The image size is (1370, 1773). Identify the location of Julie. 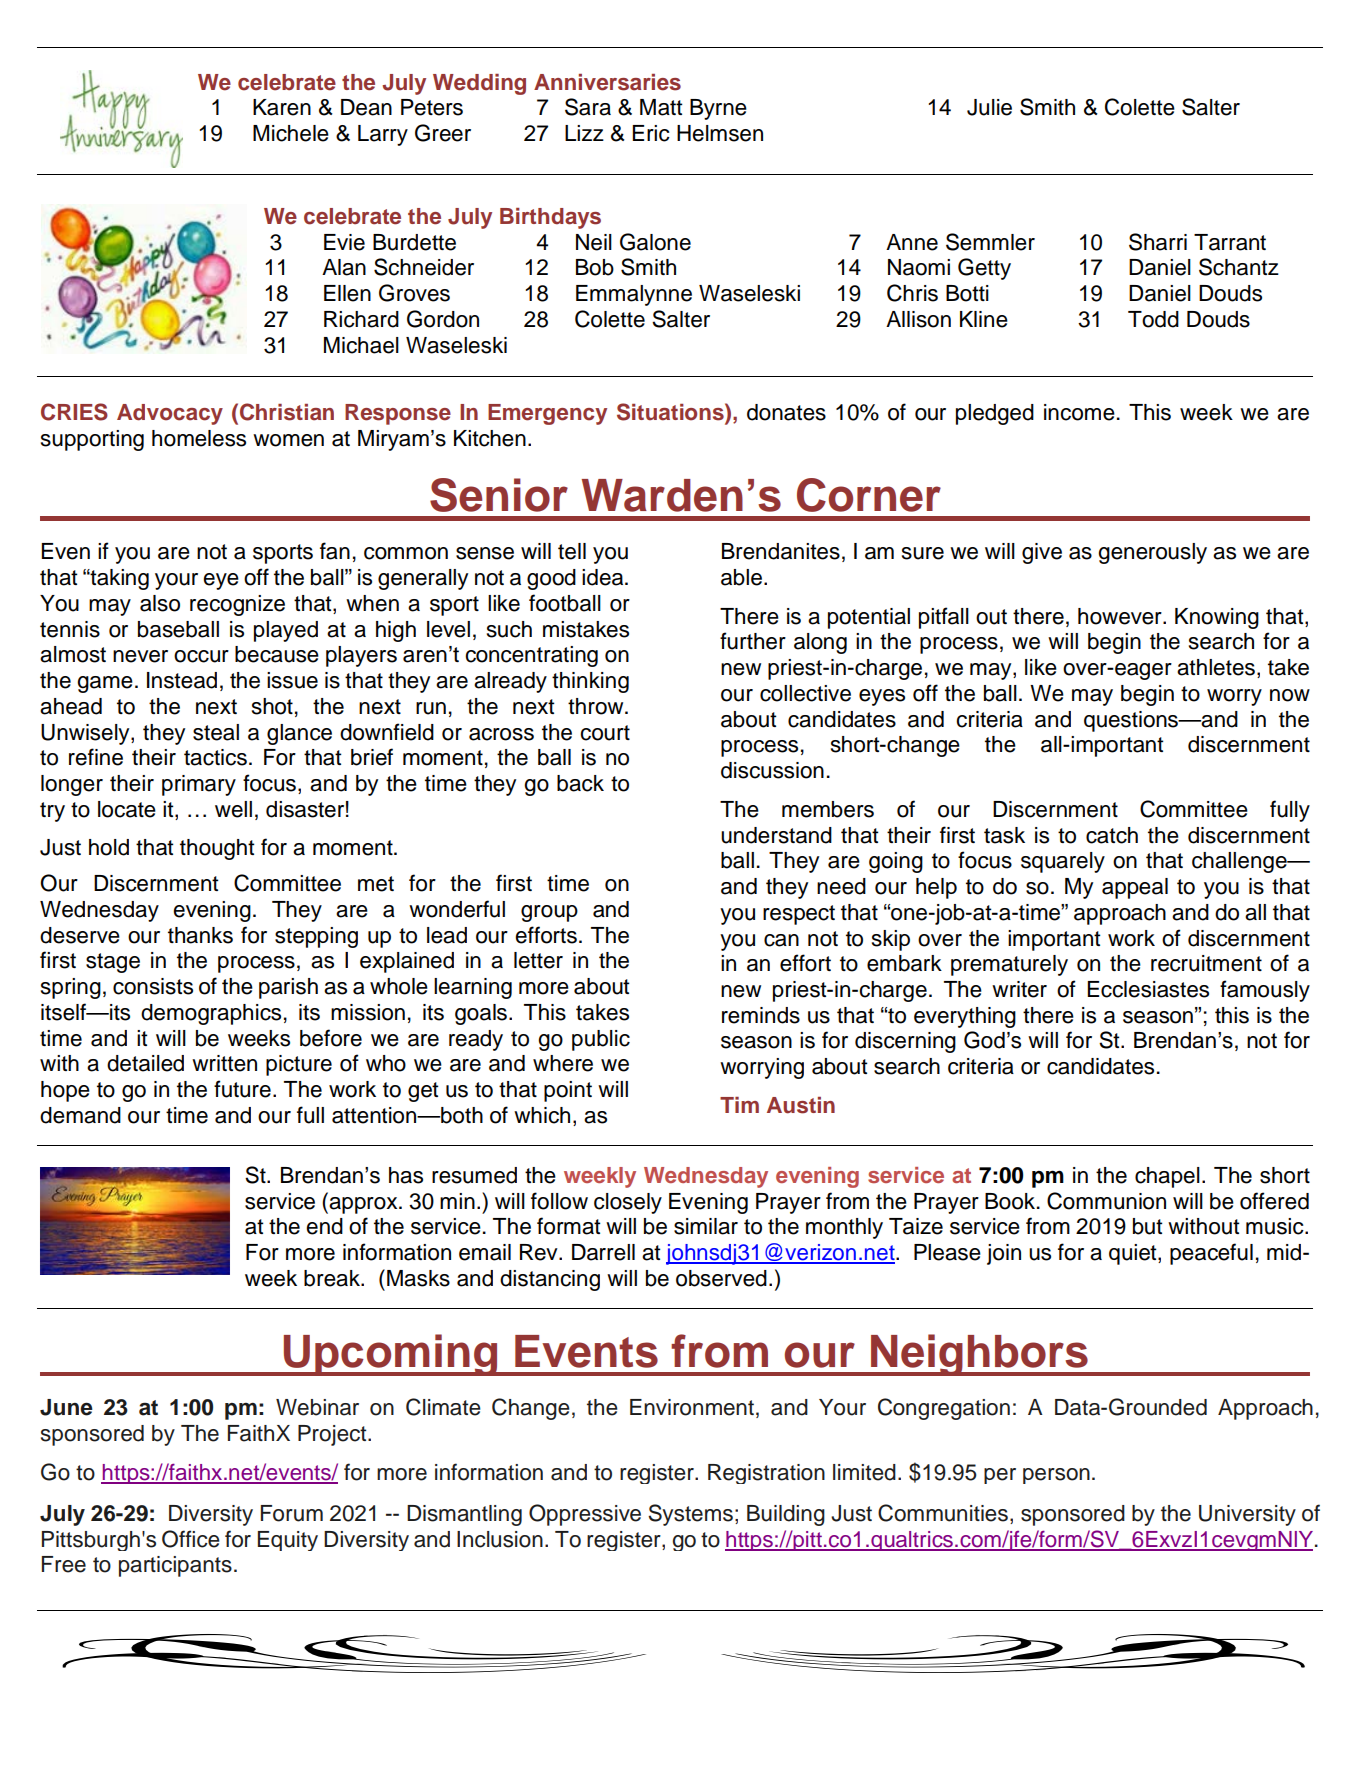
(989, 107).
